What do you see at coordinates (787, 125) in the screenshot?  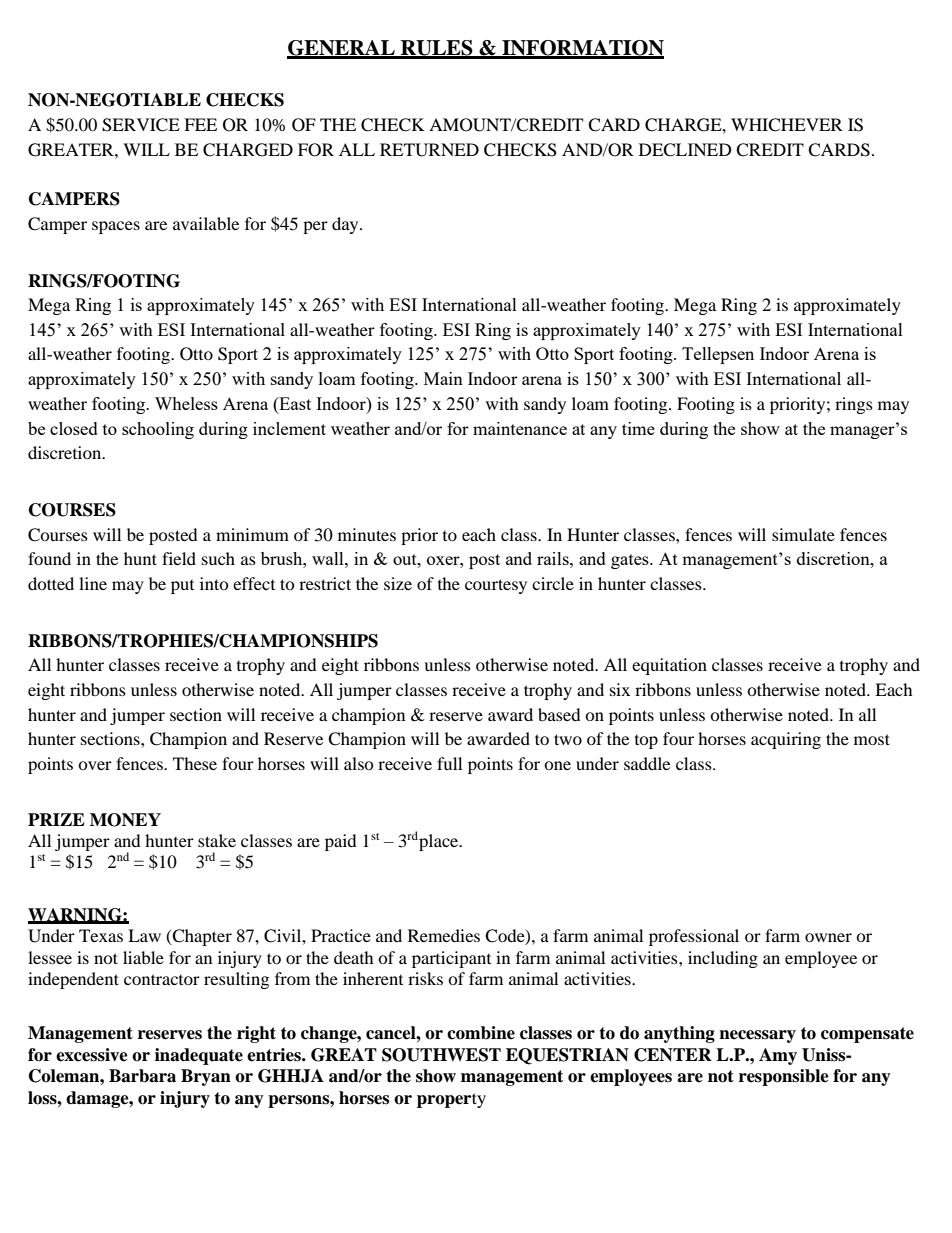 I see `WHICHEVER` at bounding box center [787, 125].
